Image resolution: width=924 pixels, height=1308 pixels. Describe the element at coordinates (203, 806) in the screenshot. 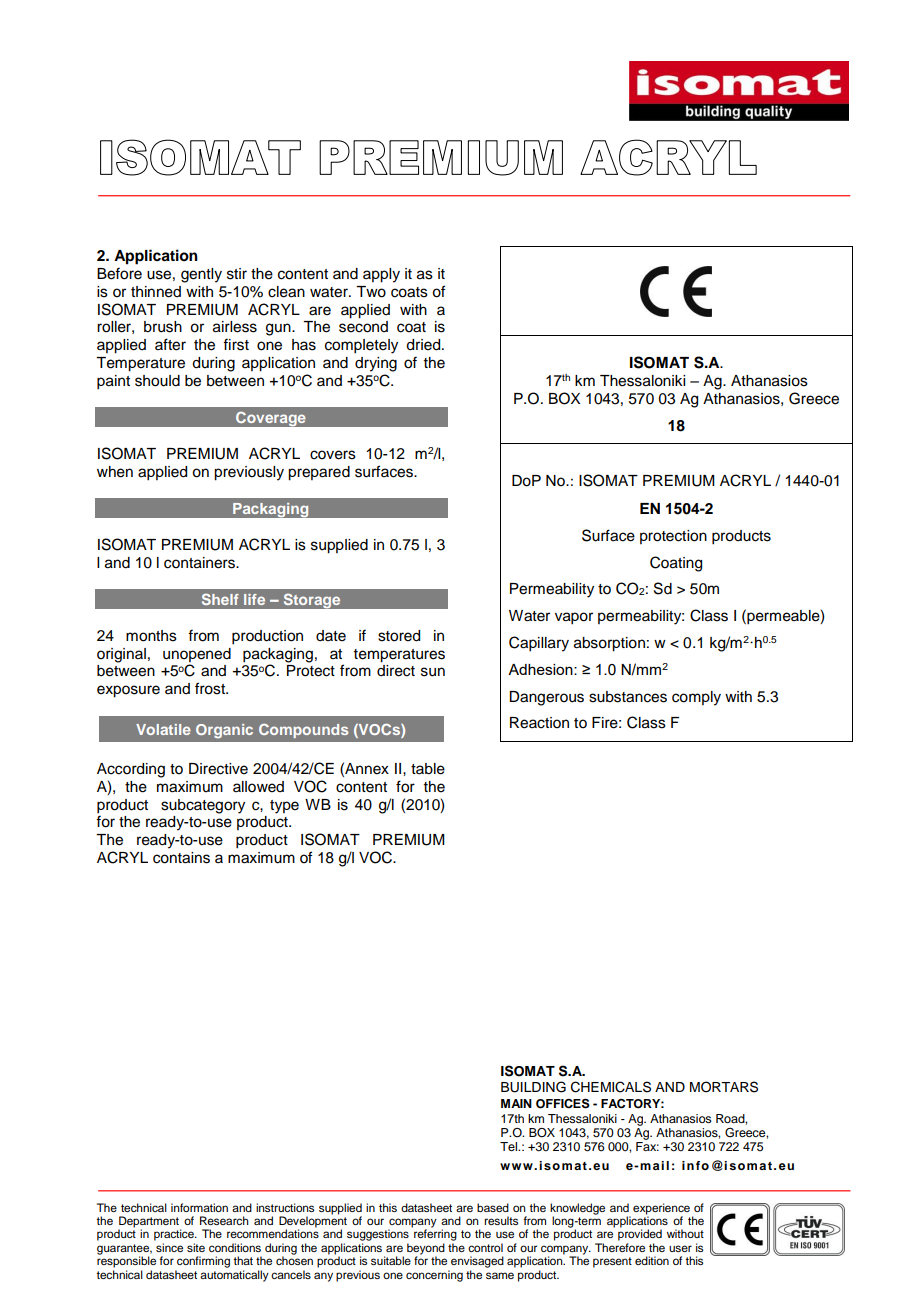

I see `subcategory` at that location.
